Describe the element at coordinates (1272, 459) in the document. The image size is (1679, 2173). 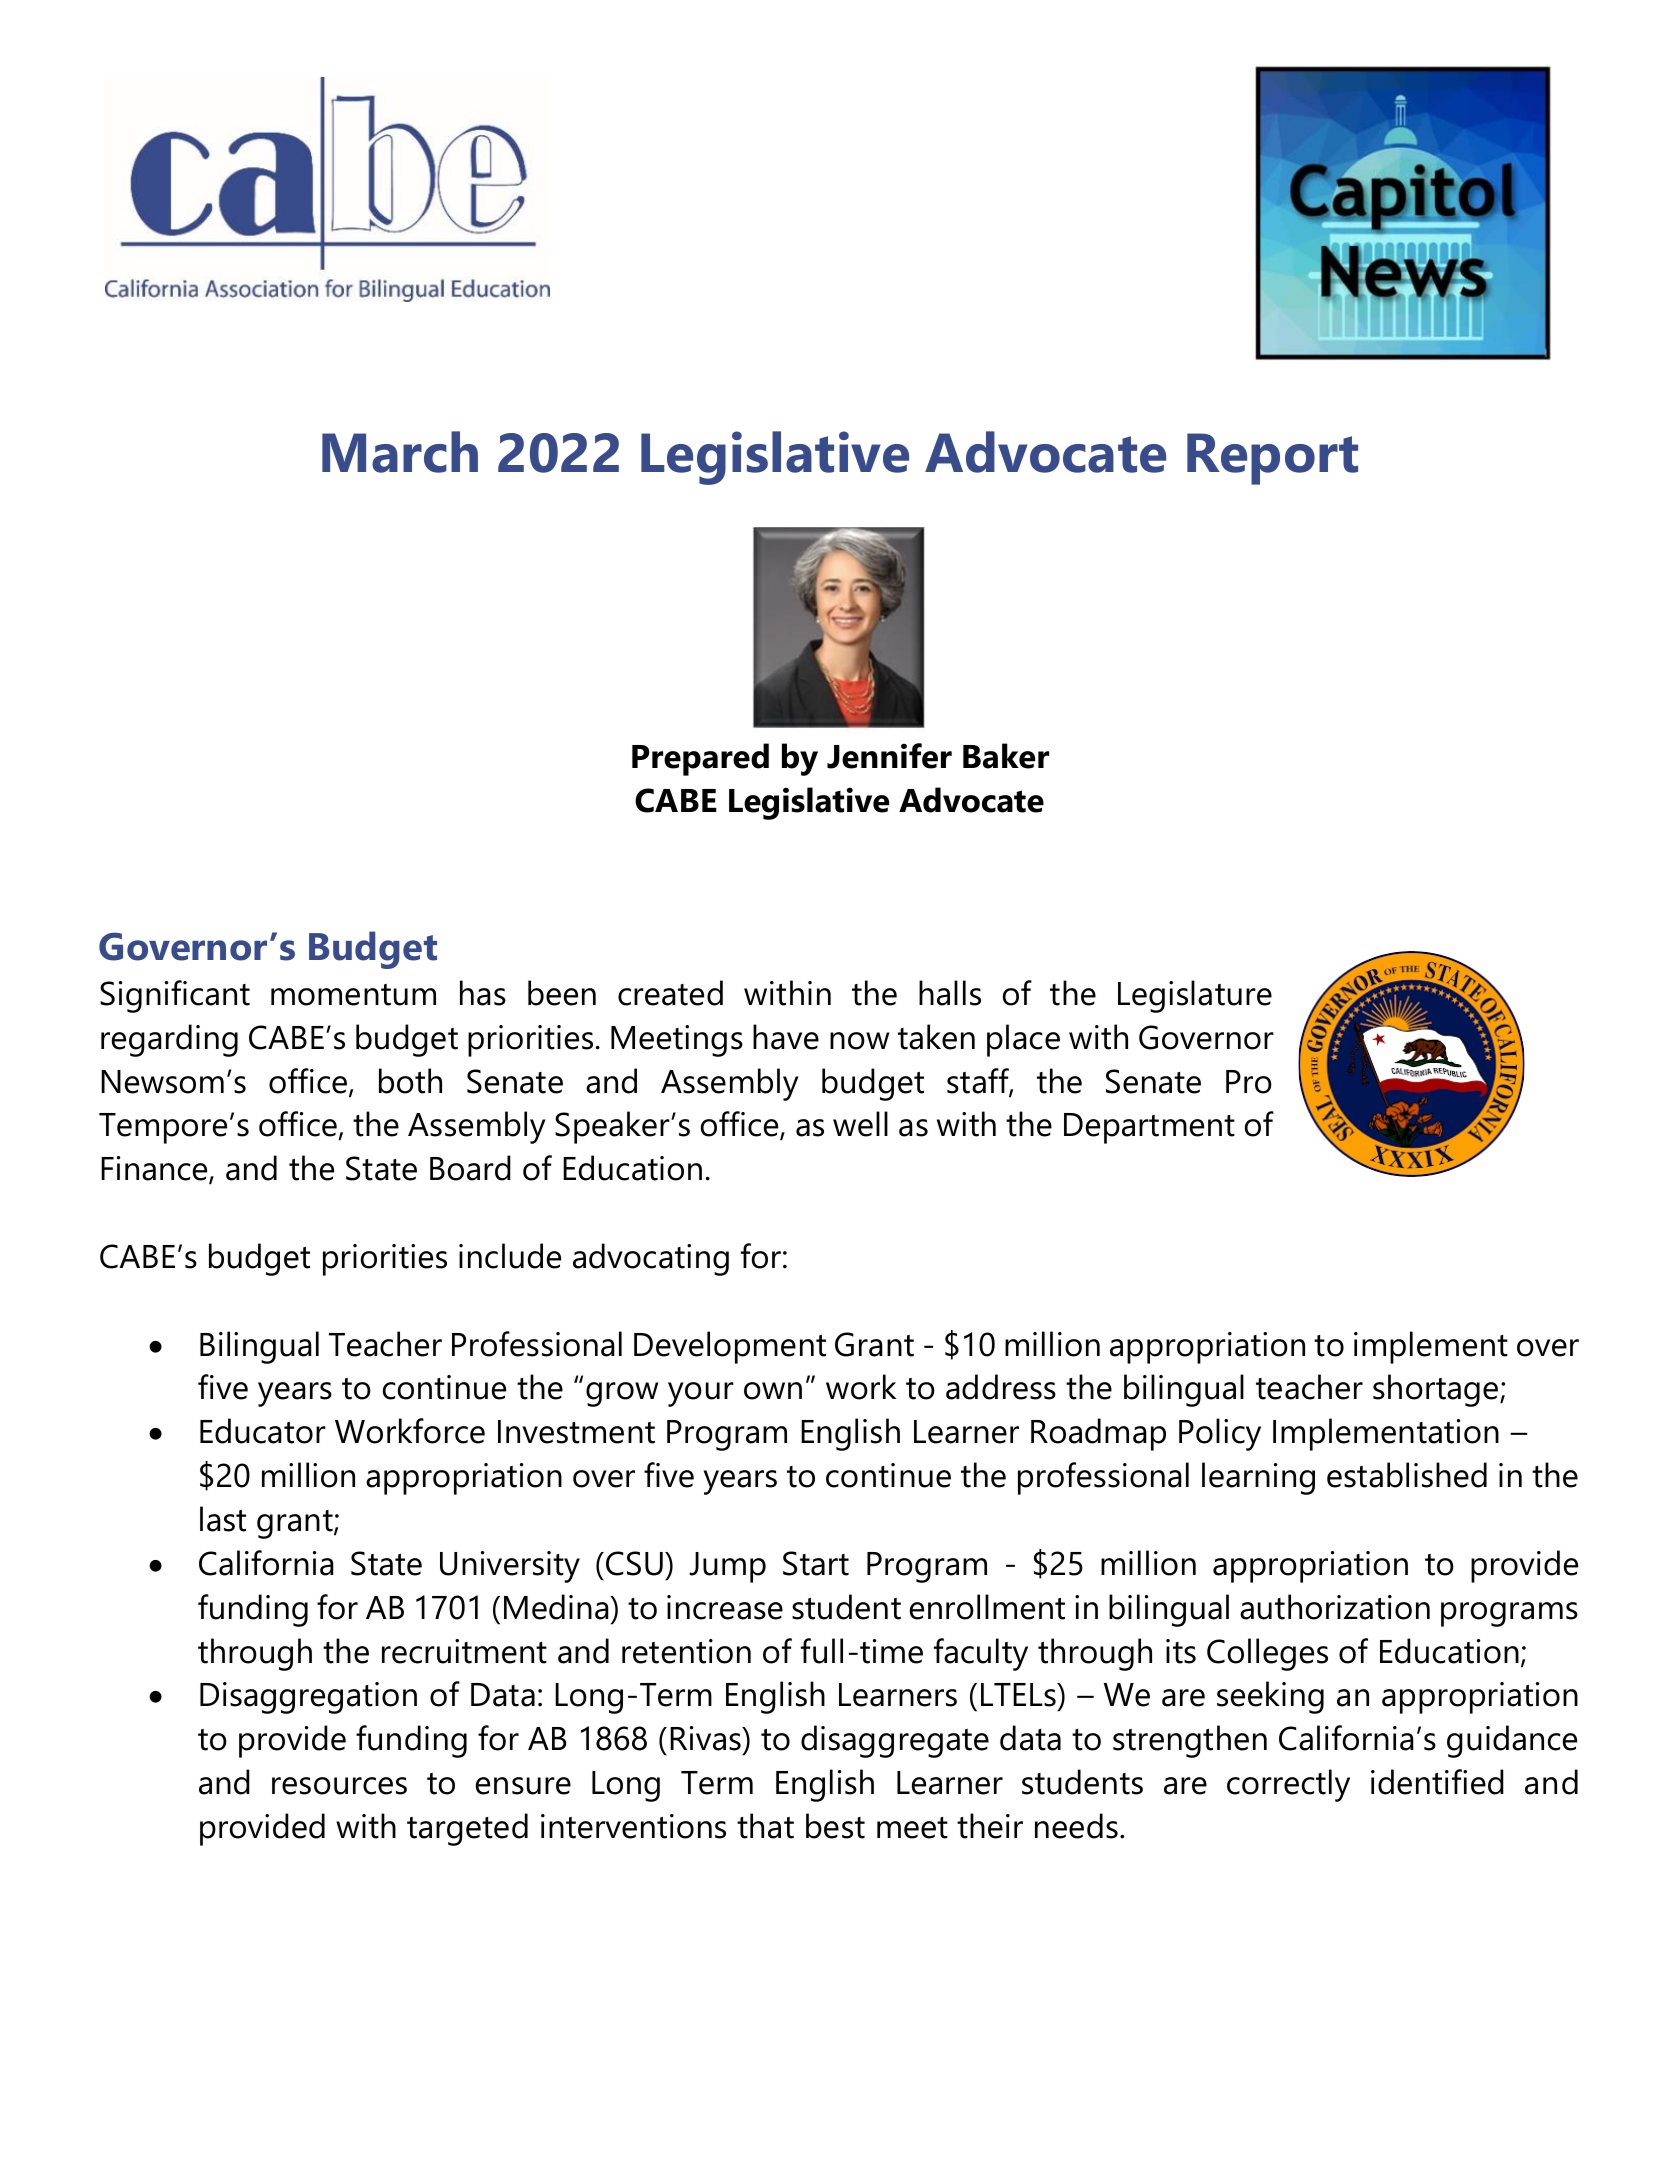
I see `Report` at that location.
